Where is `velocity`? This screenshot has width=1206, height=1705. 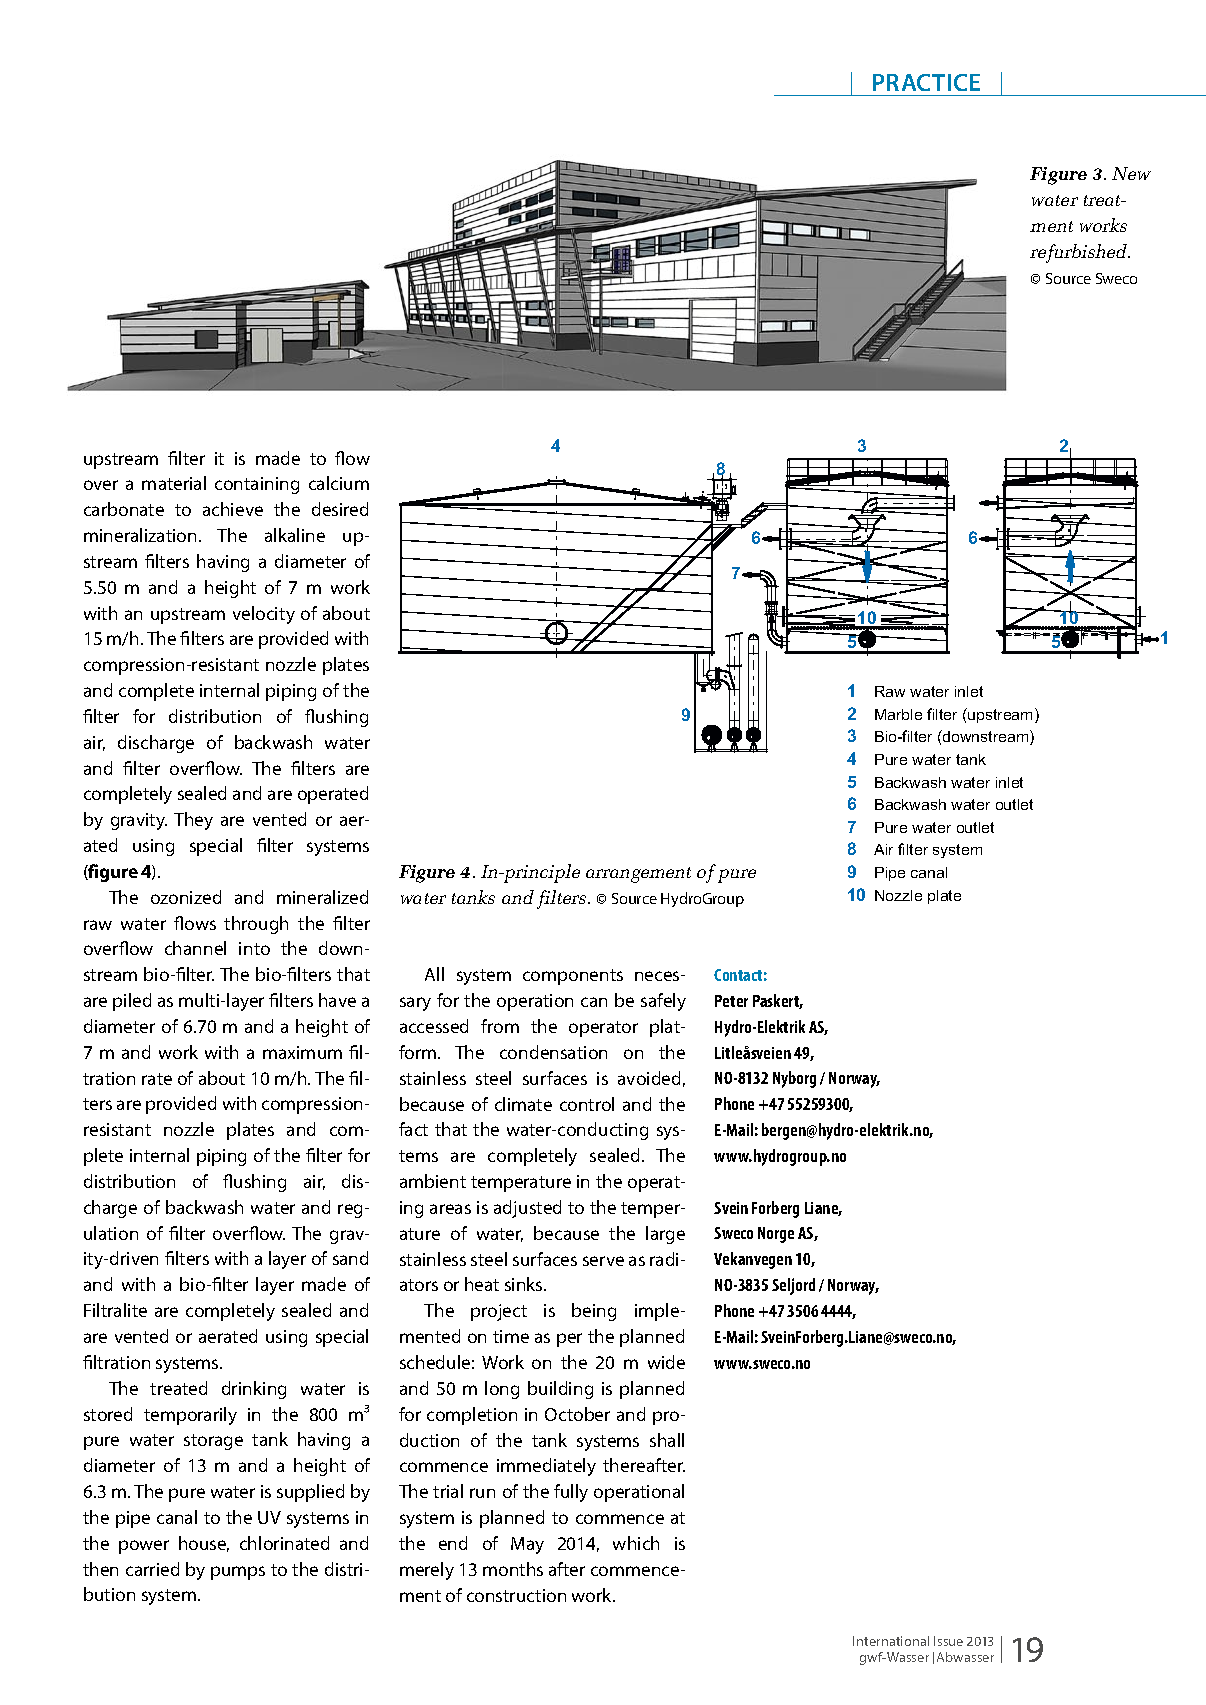
velocity is located at coordinates (264, 615).
